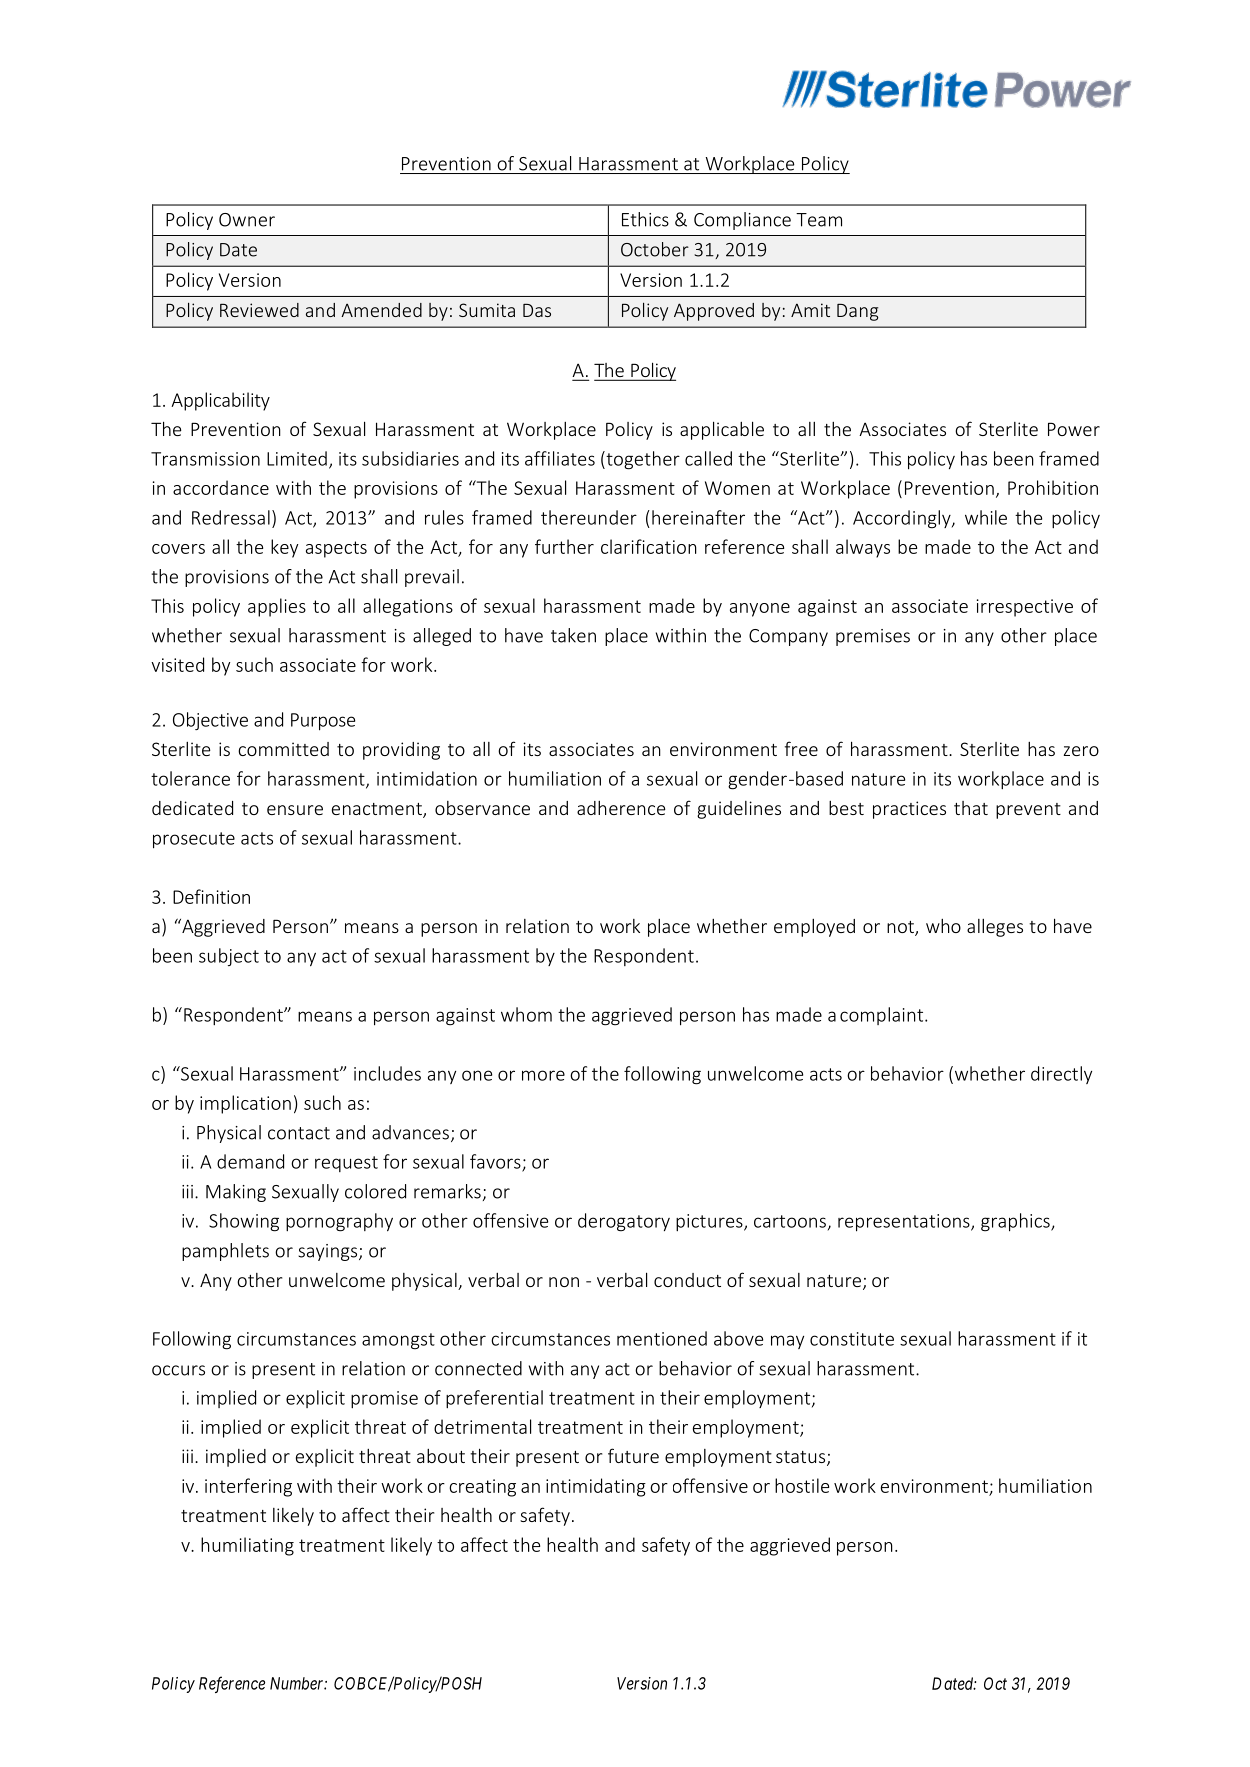  I want to click on graphics, so click(1016, 1222).
